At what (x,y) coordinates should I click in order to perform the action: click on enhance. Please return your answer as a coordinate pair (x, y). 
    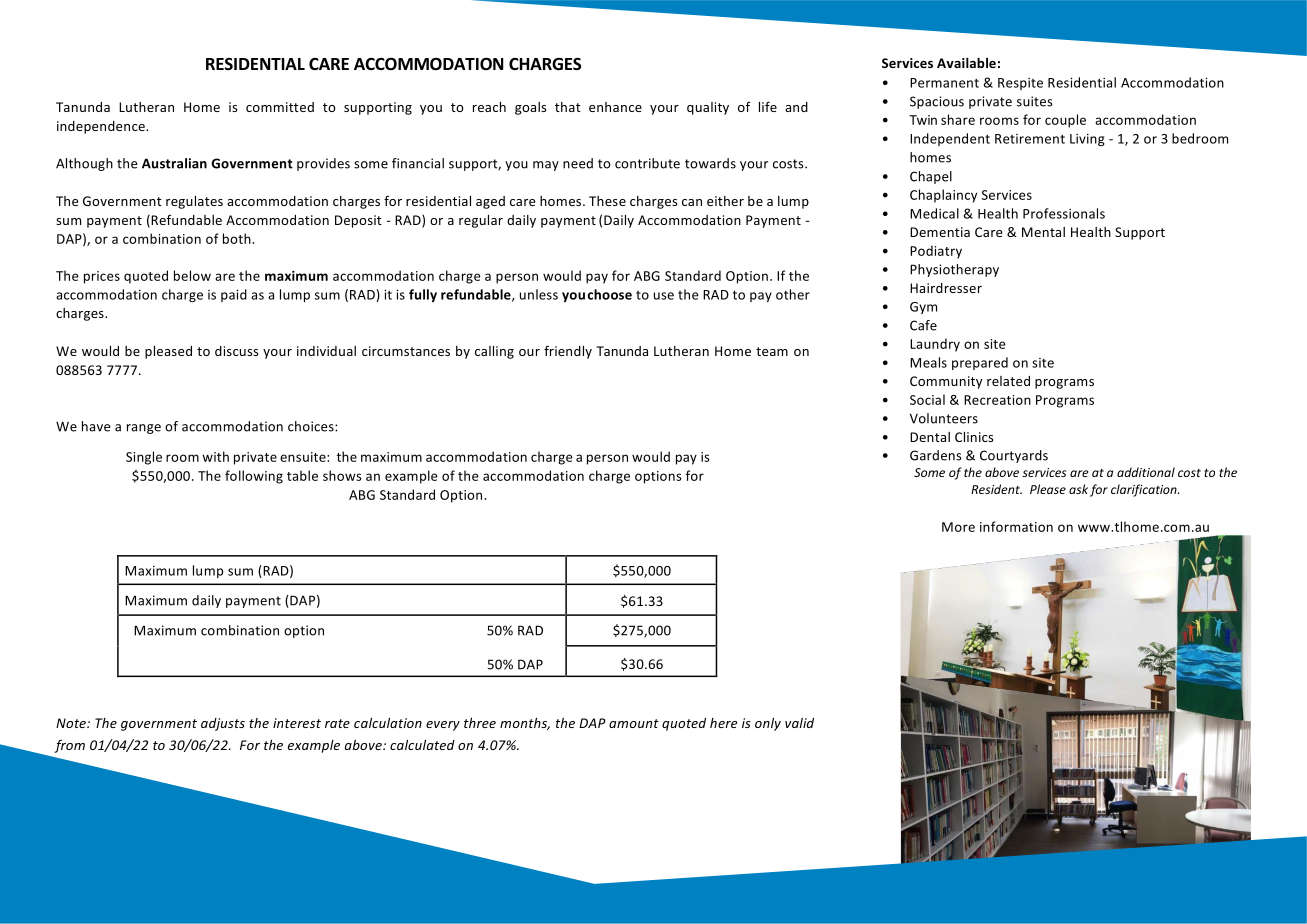
    Looking at the image, I should click on (615, 107).
